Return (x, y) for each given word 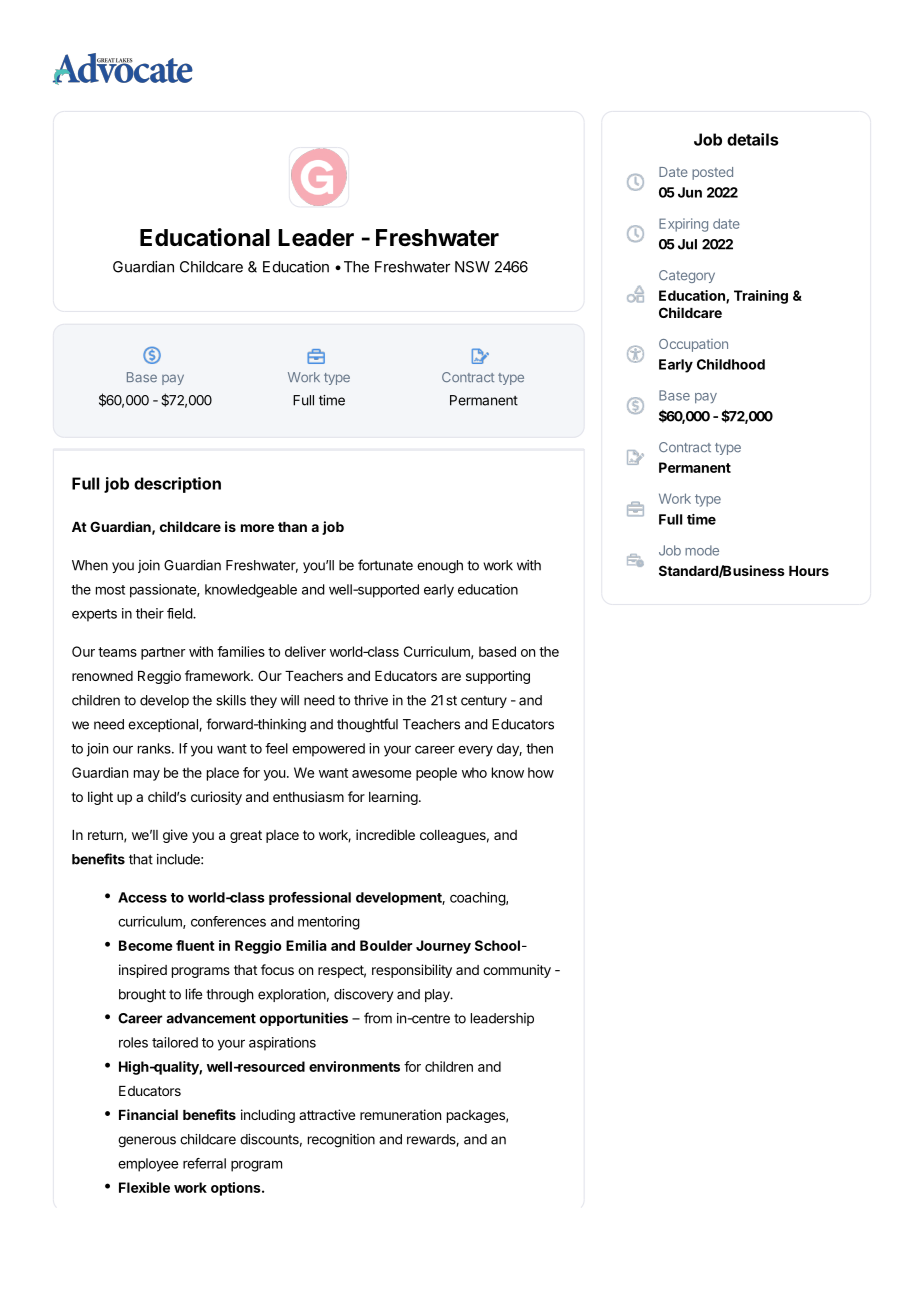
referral (204, 1163)
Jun (690, 192)
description (177, 485)
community (517, 971)
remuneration (400, 1114)
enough (440, 567)
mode (702, 550)
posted (712, 173)
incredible (385, 834)
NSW (472, 267)
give (175, 836)
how (541, 772)
